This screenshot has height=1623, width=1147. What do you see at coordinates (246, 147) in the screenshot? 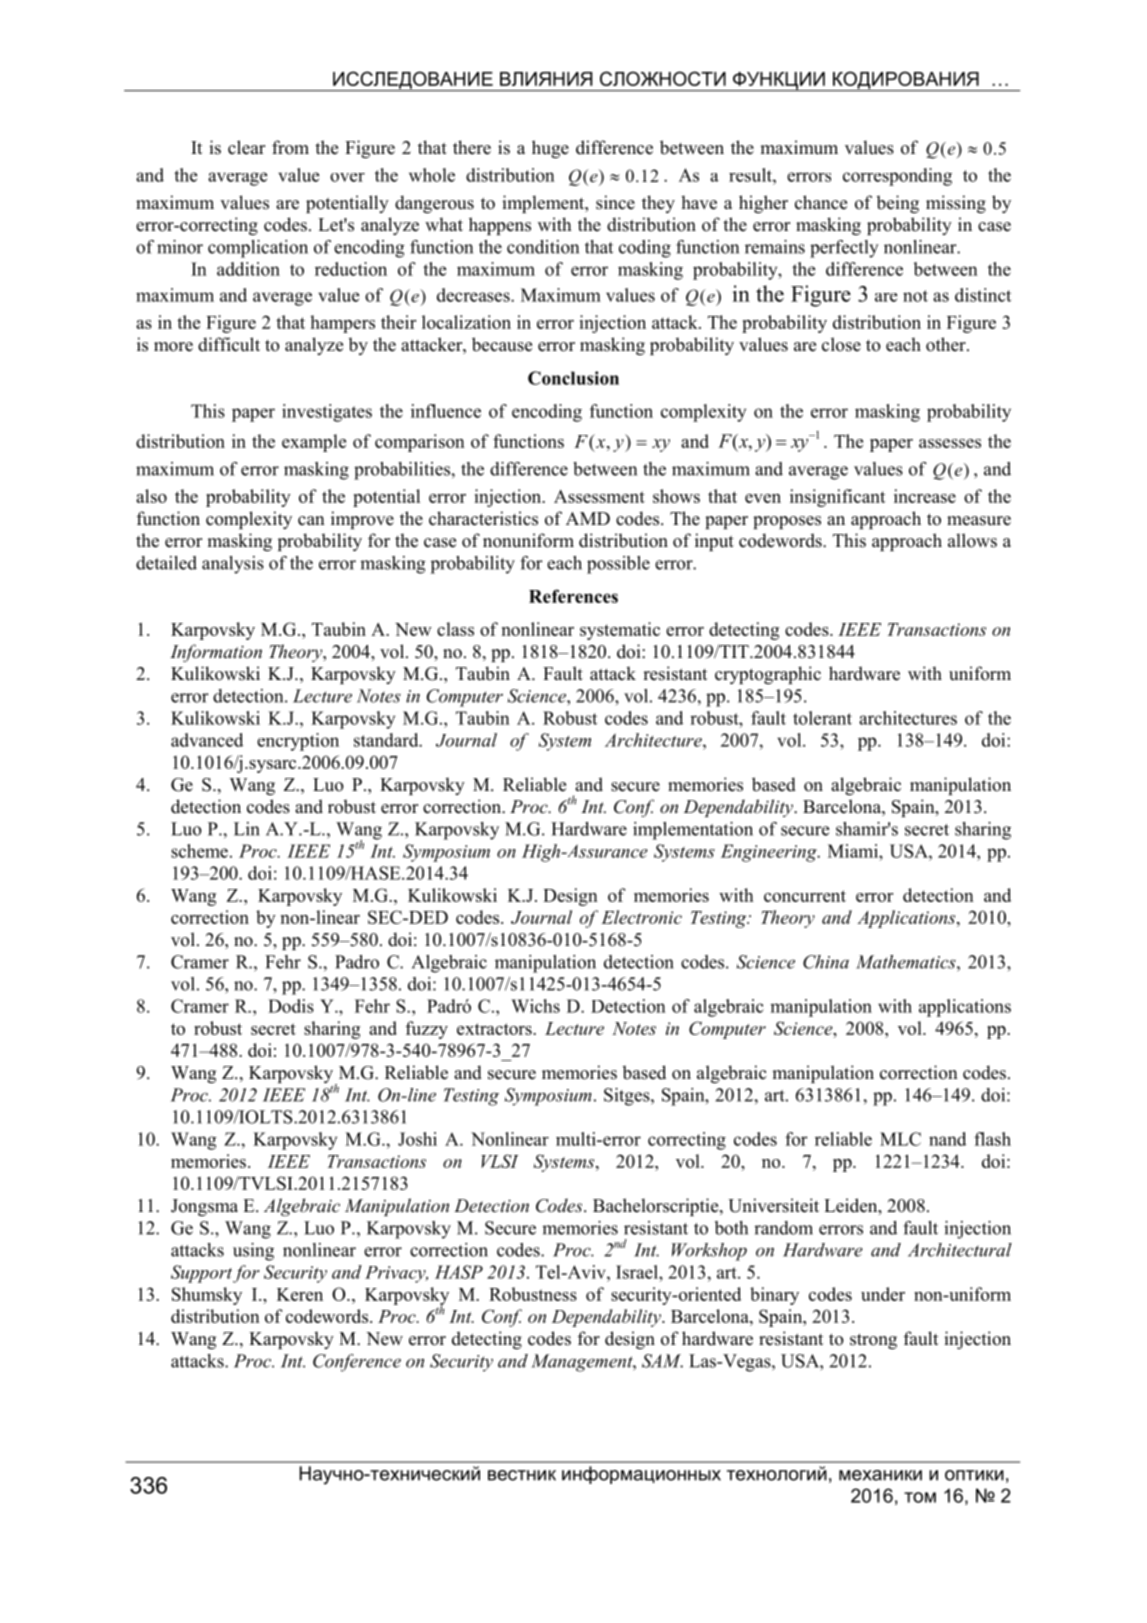
I see `clear` at bounding box center [246, 147].
